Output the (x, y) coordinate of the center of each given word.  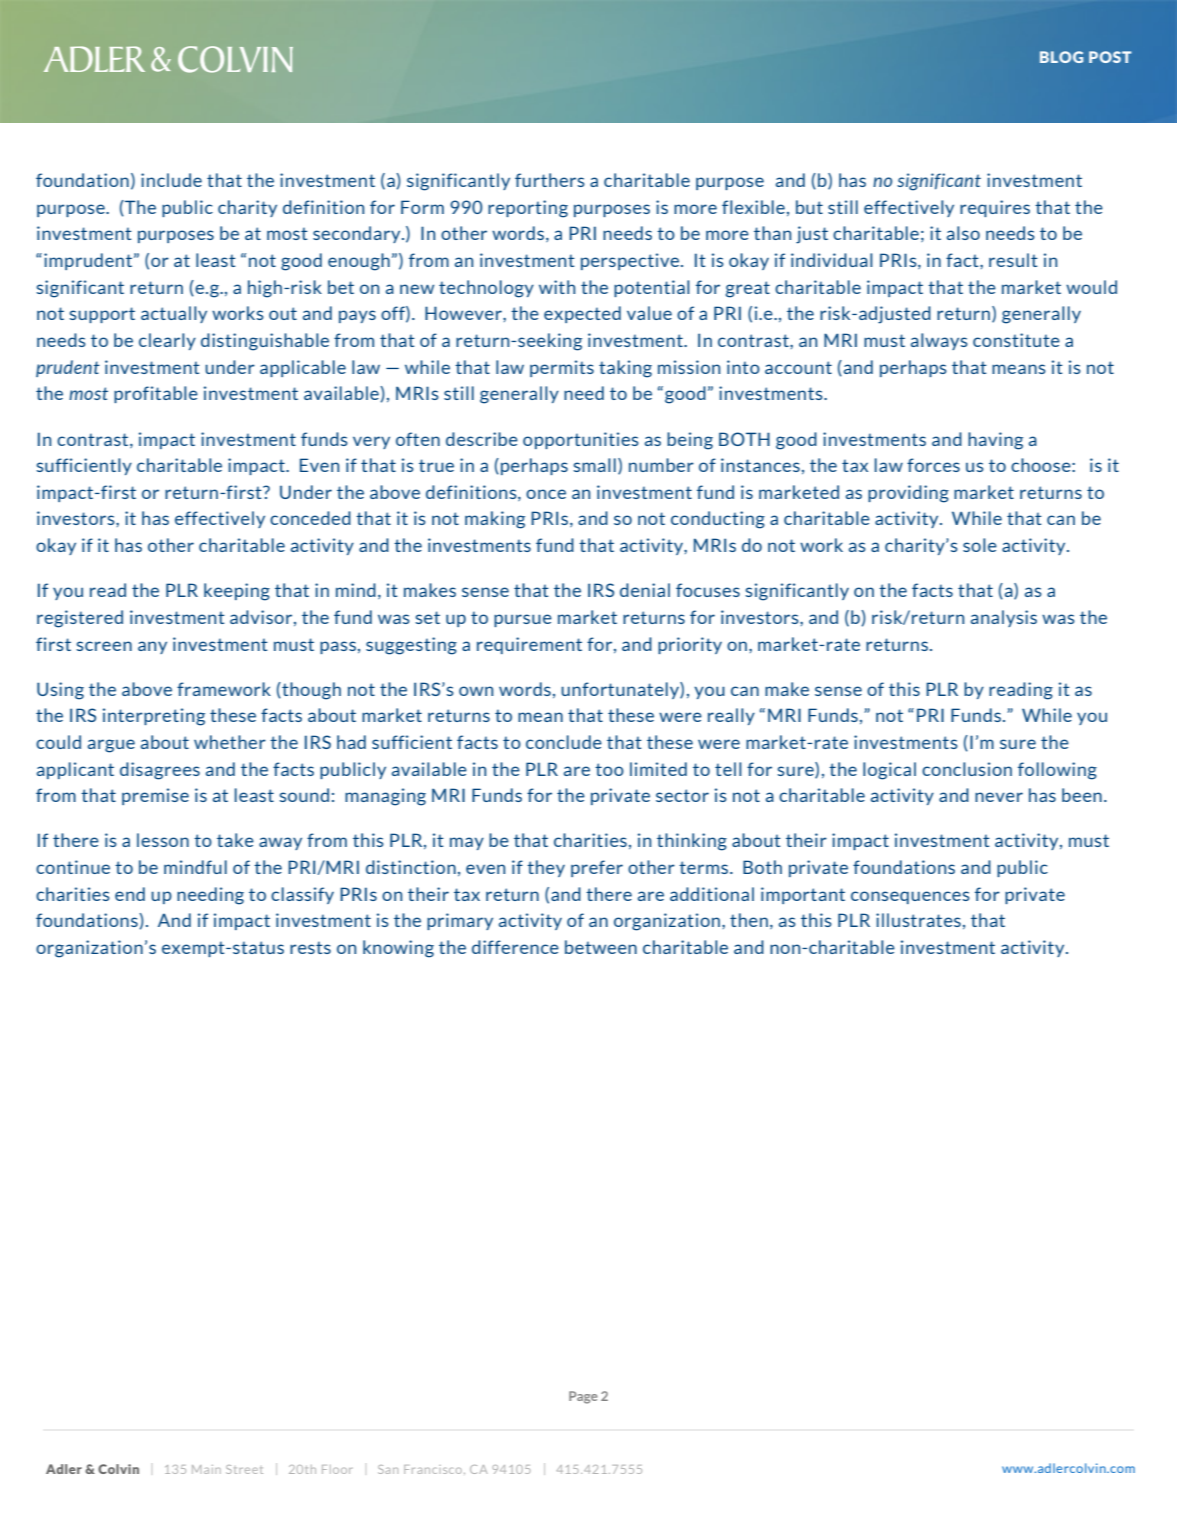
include (171, 180)
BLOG (1061, 57)
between (601, 947)
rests (310, 947)
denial (645, 590)
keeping (237, 592)
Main (206, 1469)
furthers (550, 180)
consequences (910, 897)
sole (980, 545)
